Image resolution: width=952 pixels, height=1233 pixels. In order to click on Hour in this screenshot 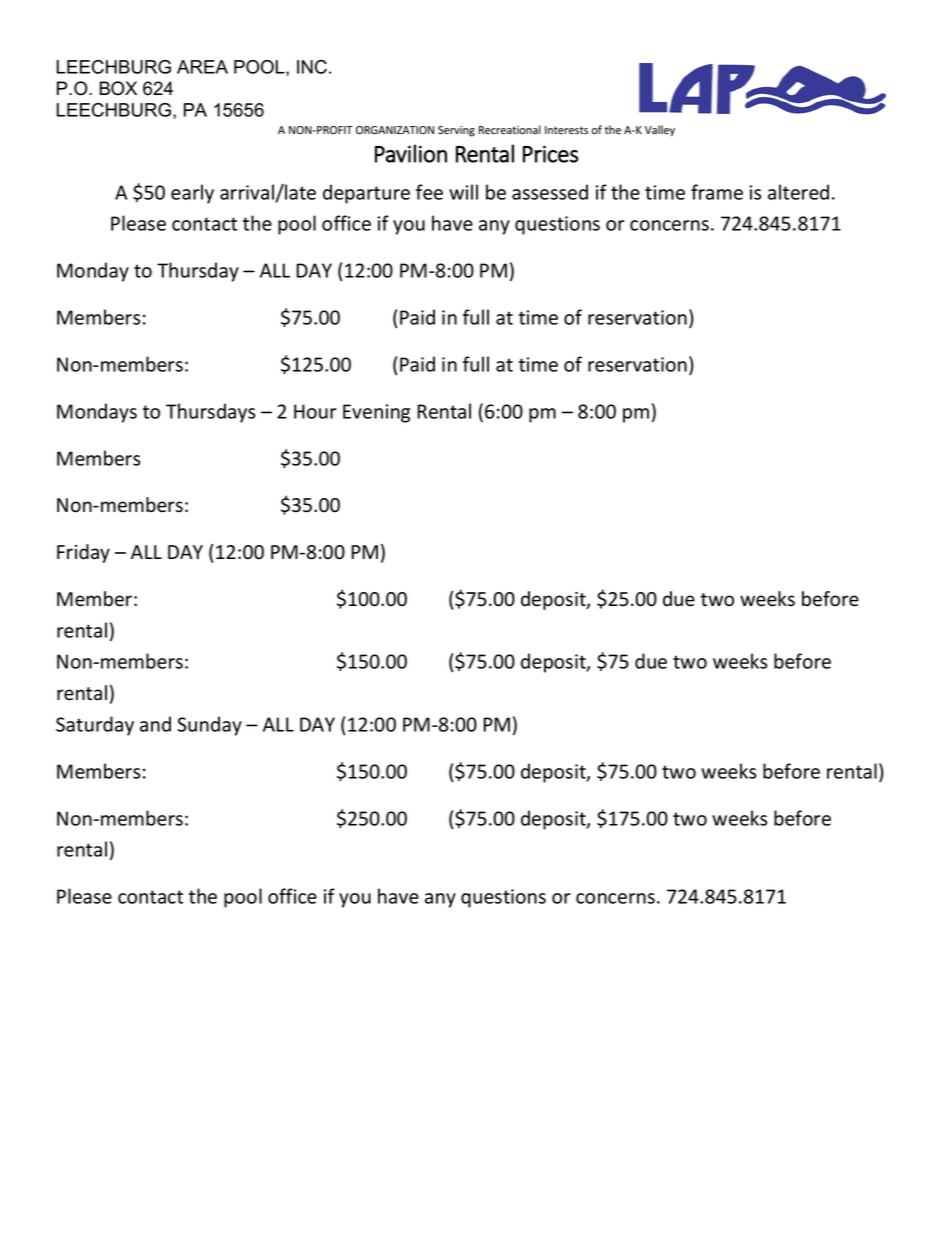, I will do `click(315, 411)`.
